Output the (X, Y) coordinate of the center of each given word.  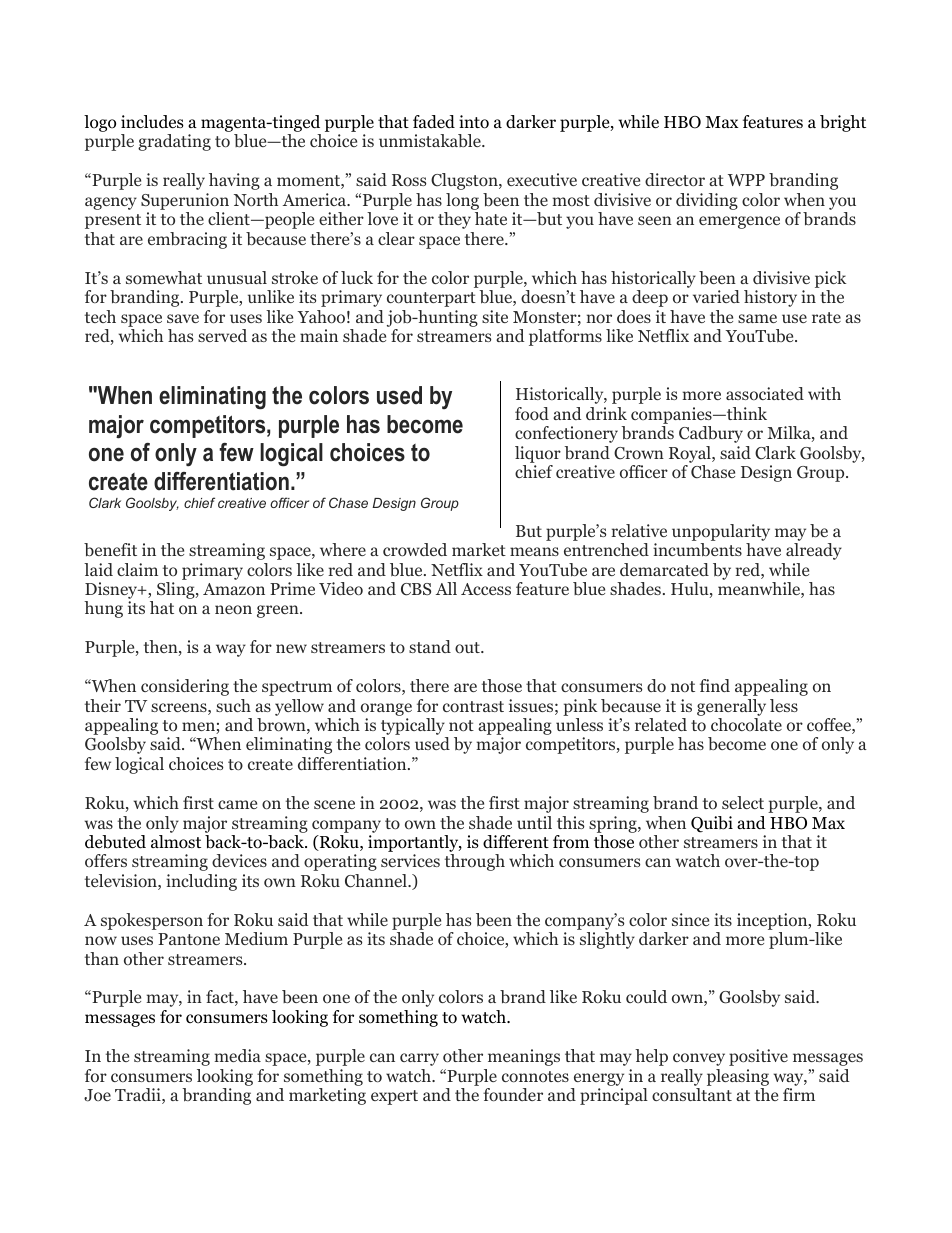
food (532, 414)
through (475, 862)
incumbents (697, 550)
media (237, 1055)
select (743, 802)
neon (233, 610)
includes (152, 122)
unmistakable (431, 140)
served (222, 335)
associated (765, 393)
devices (239, 860)
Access (486, 589)
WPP (746, 180)
